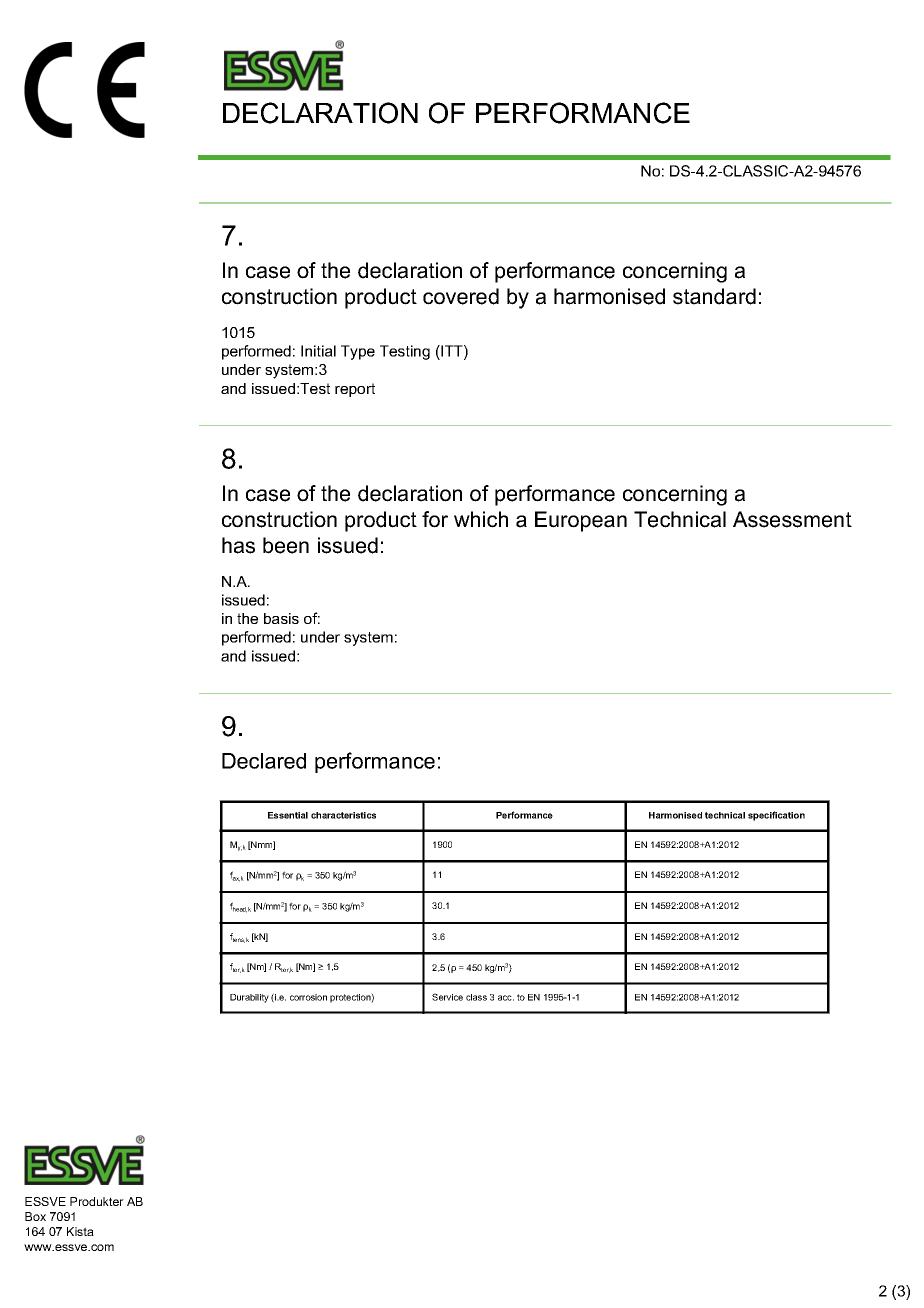  I want to click on Initial, so click(318, 351).
